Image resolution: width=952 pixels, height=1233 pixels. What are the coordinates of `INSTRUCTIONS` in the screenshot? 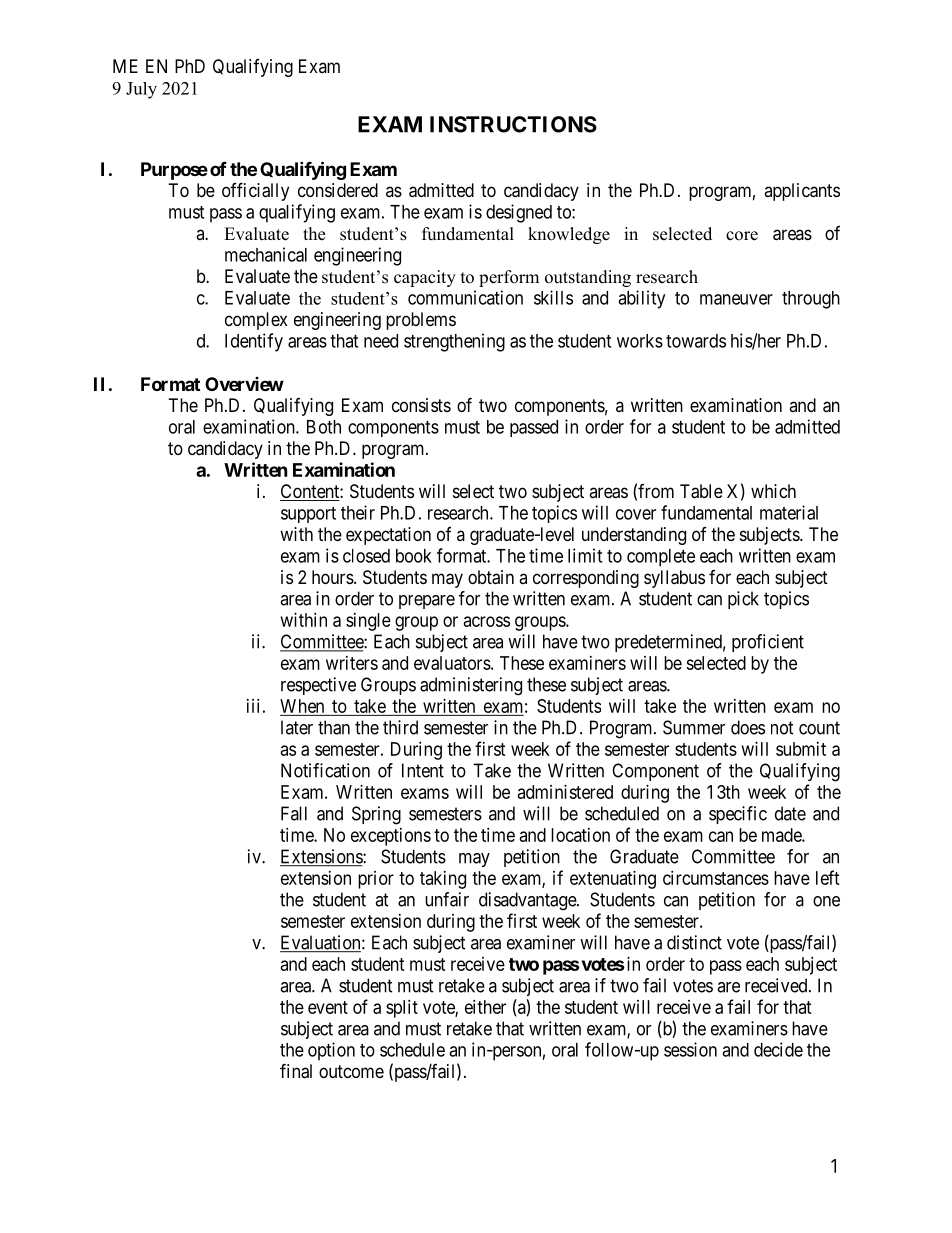 It's located at (513, 124).
